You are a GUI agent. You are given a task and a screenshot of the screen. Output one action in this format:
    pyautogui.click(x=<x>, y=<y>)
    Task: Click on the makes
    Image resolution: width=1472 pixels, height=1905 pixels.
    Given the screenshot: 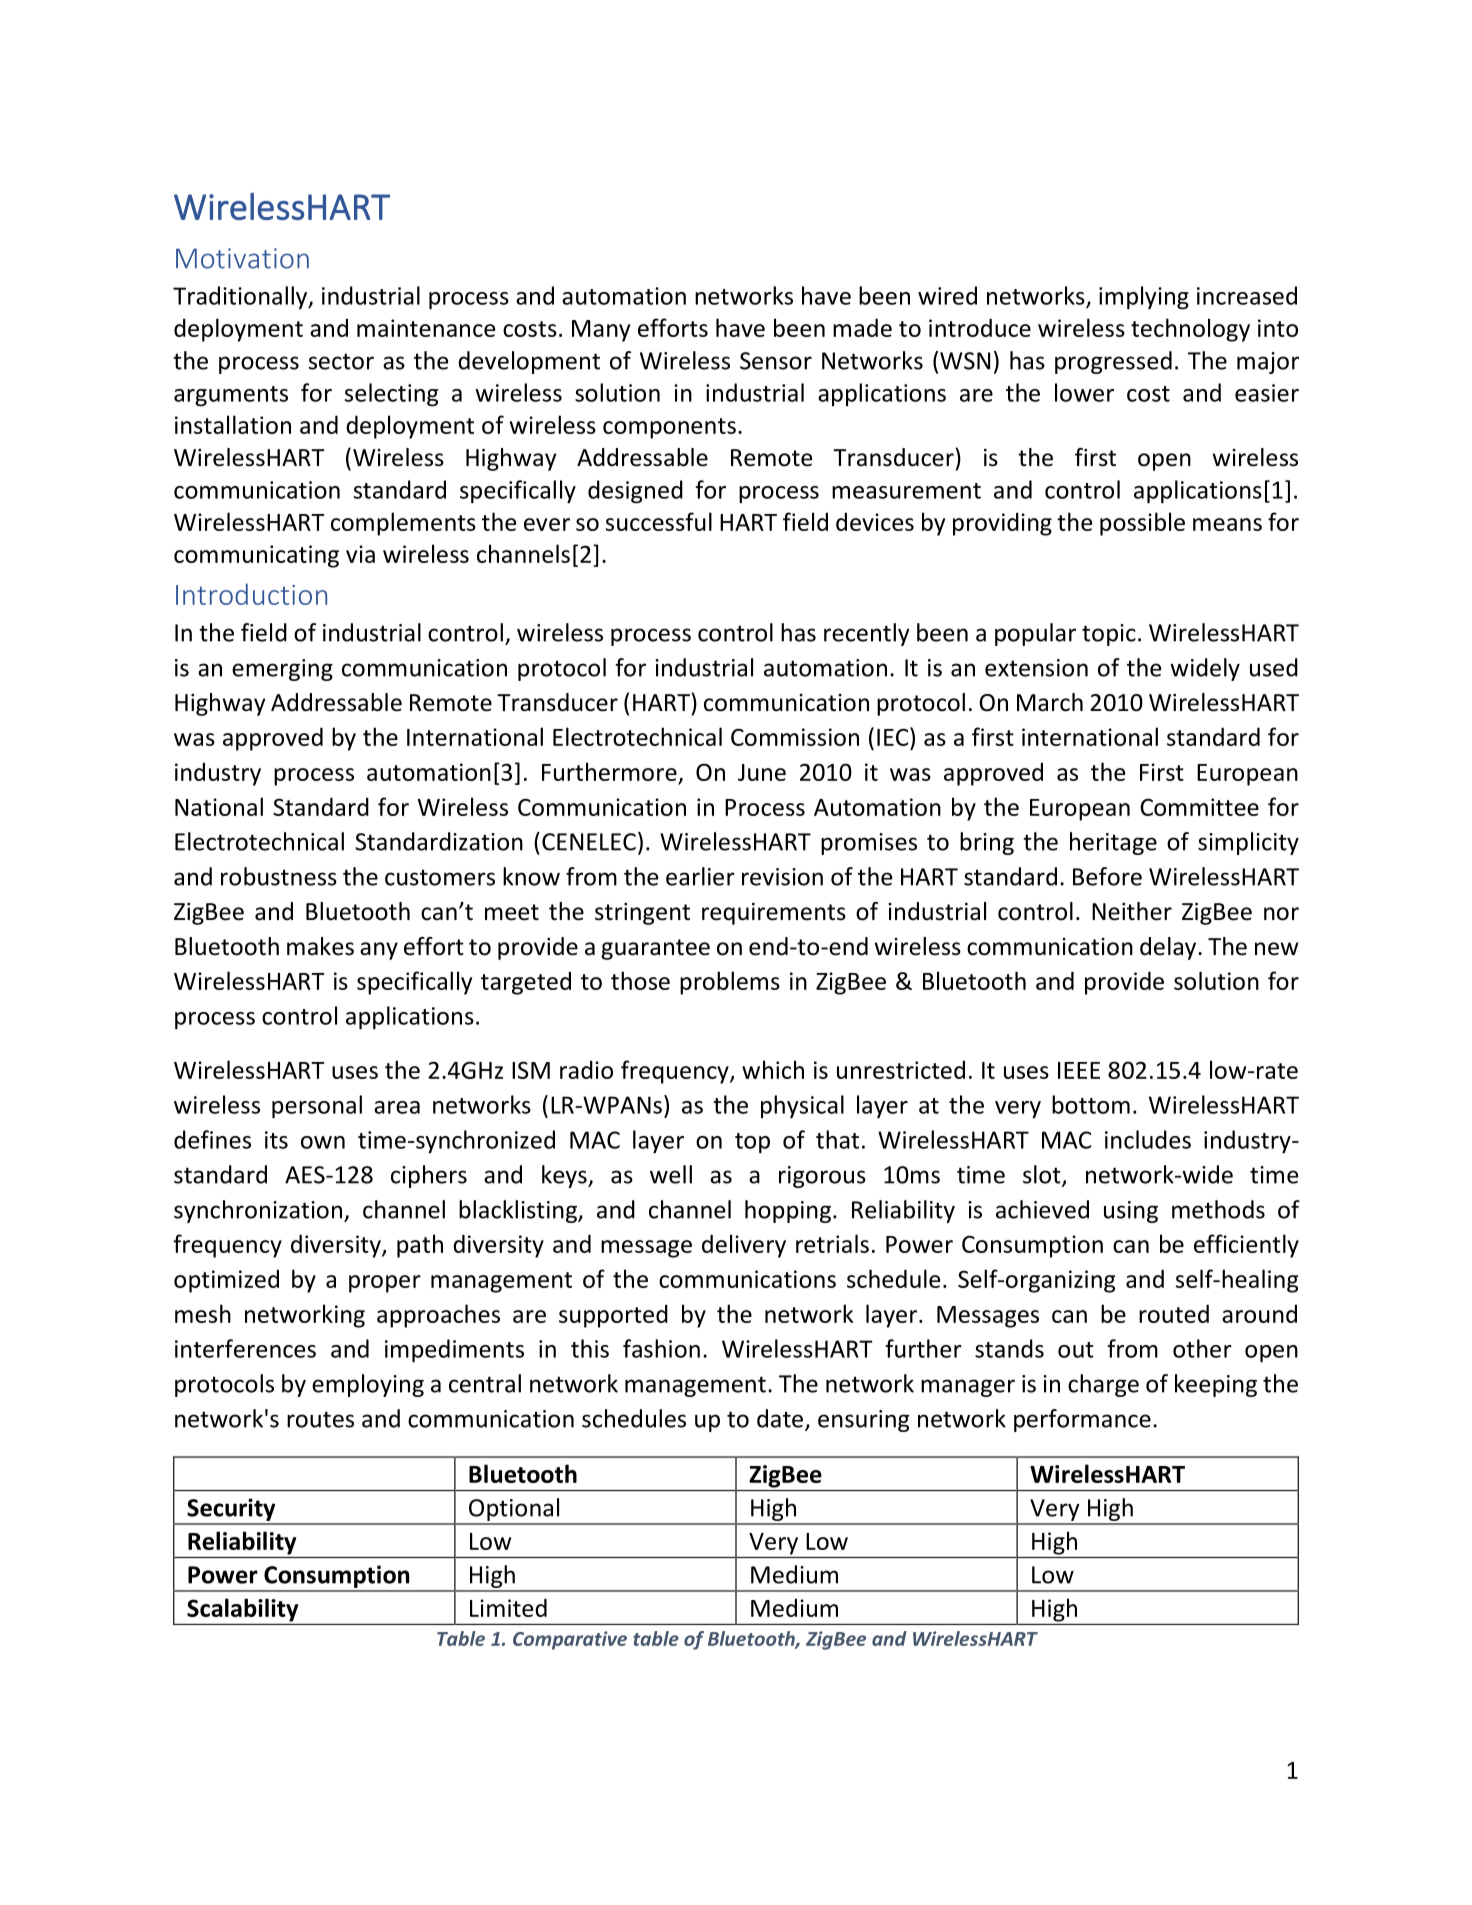 What is the action you would take?
    pyautogui.click(x=320, y=946)
